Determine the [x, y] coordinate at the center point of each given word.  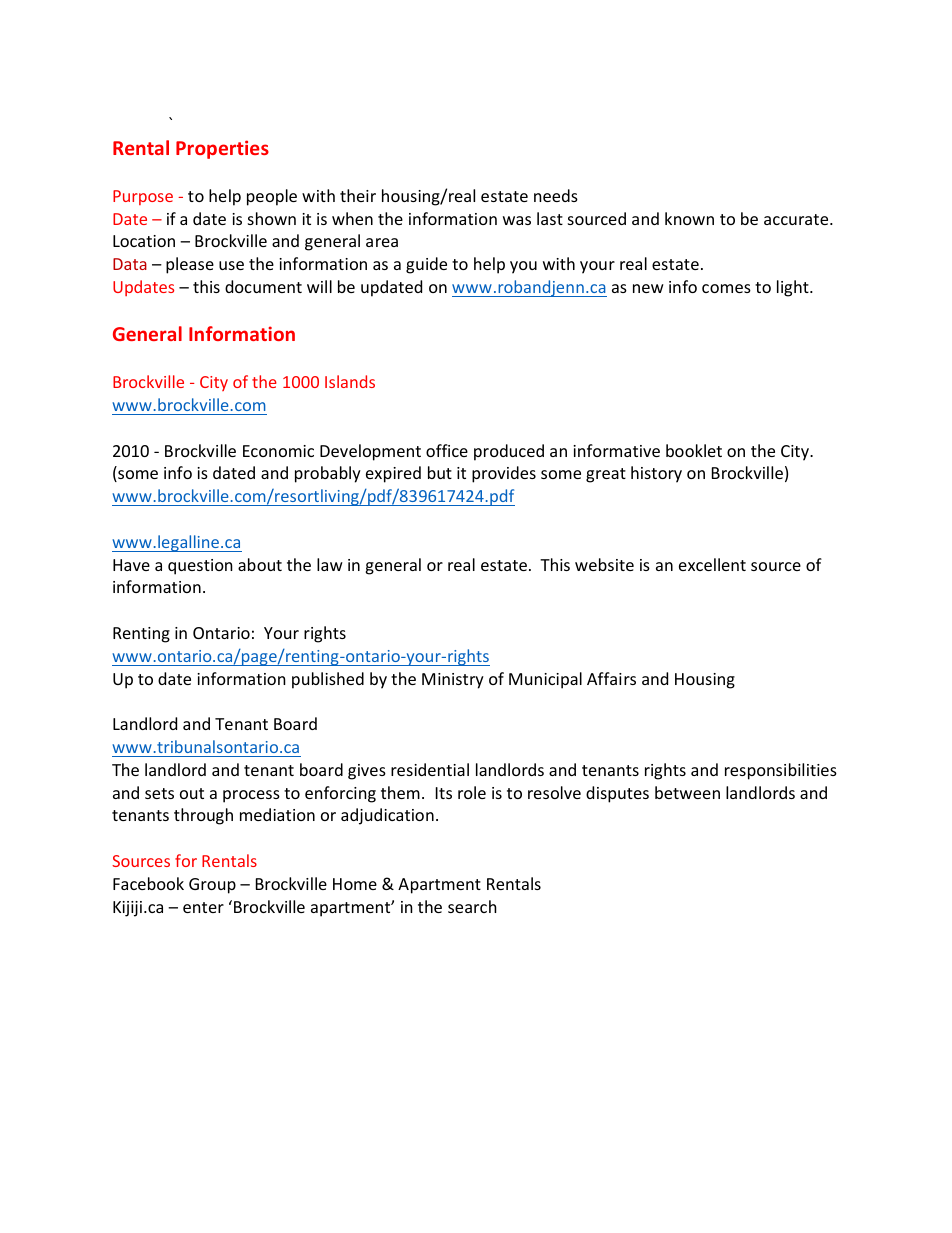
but [440, 472]
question [200, 567]
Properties [222, 149]
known [689, 218]
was [517, 220]
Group [212, 886]
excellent [712, 564]
